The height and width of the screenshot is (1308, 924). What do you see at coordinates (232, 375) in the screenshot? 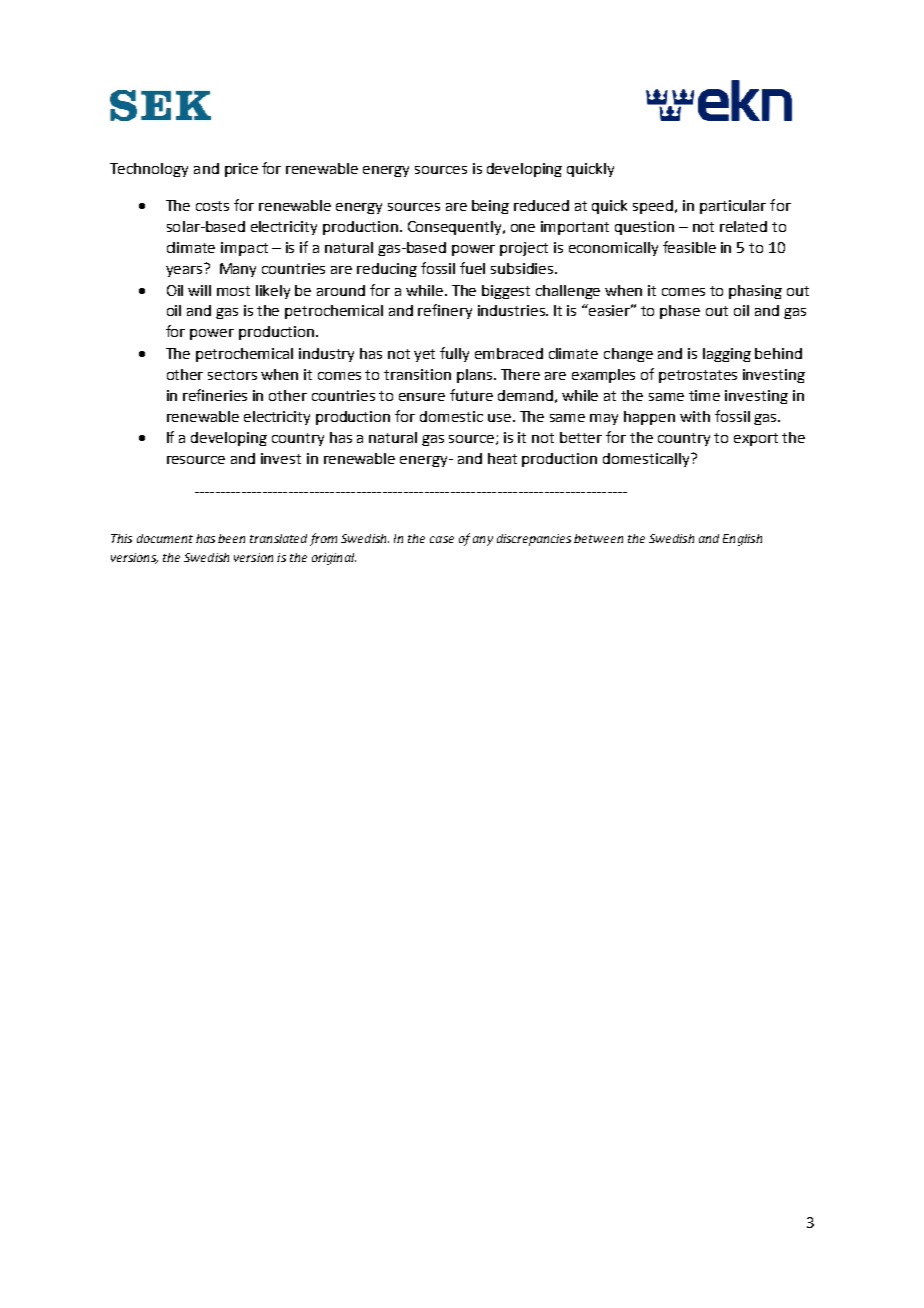
I see `sectors` at bounding box center [232, 375].
